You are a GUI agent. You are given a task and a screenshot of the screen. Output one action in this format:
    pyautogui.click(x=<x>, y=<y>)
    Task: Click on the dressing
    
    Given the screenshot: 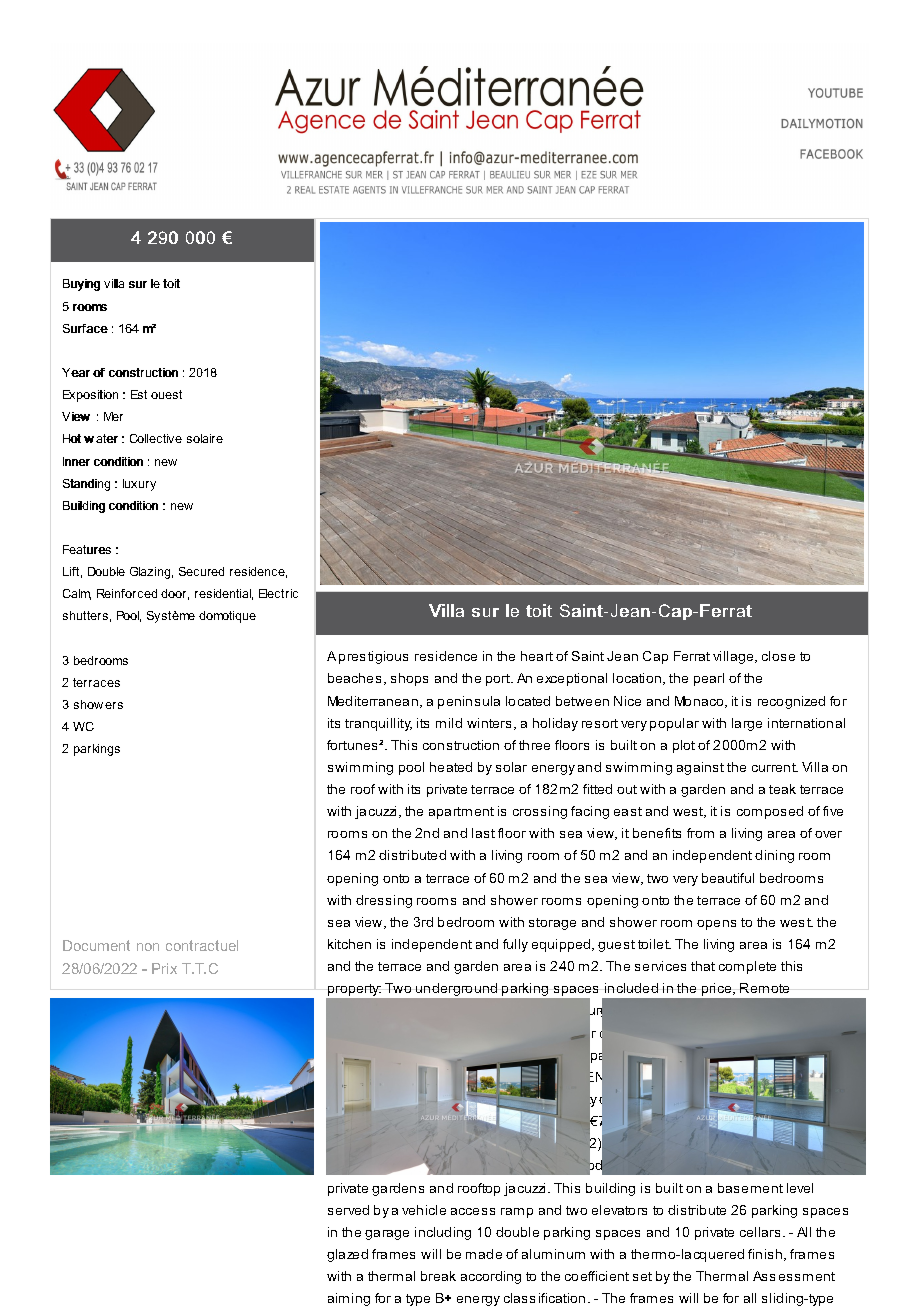 What is the action you would take?
    pyautogui.click(x=384, y=901)
